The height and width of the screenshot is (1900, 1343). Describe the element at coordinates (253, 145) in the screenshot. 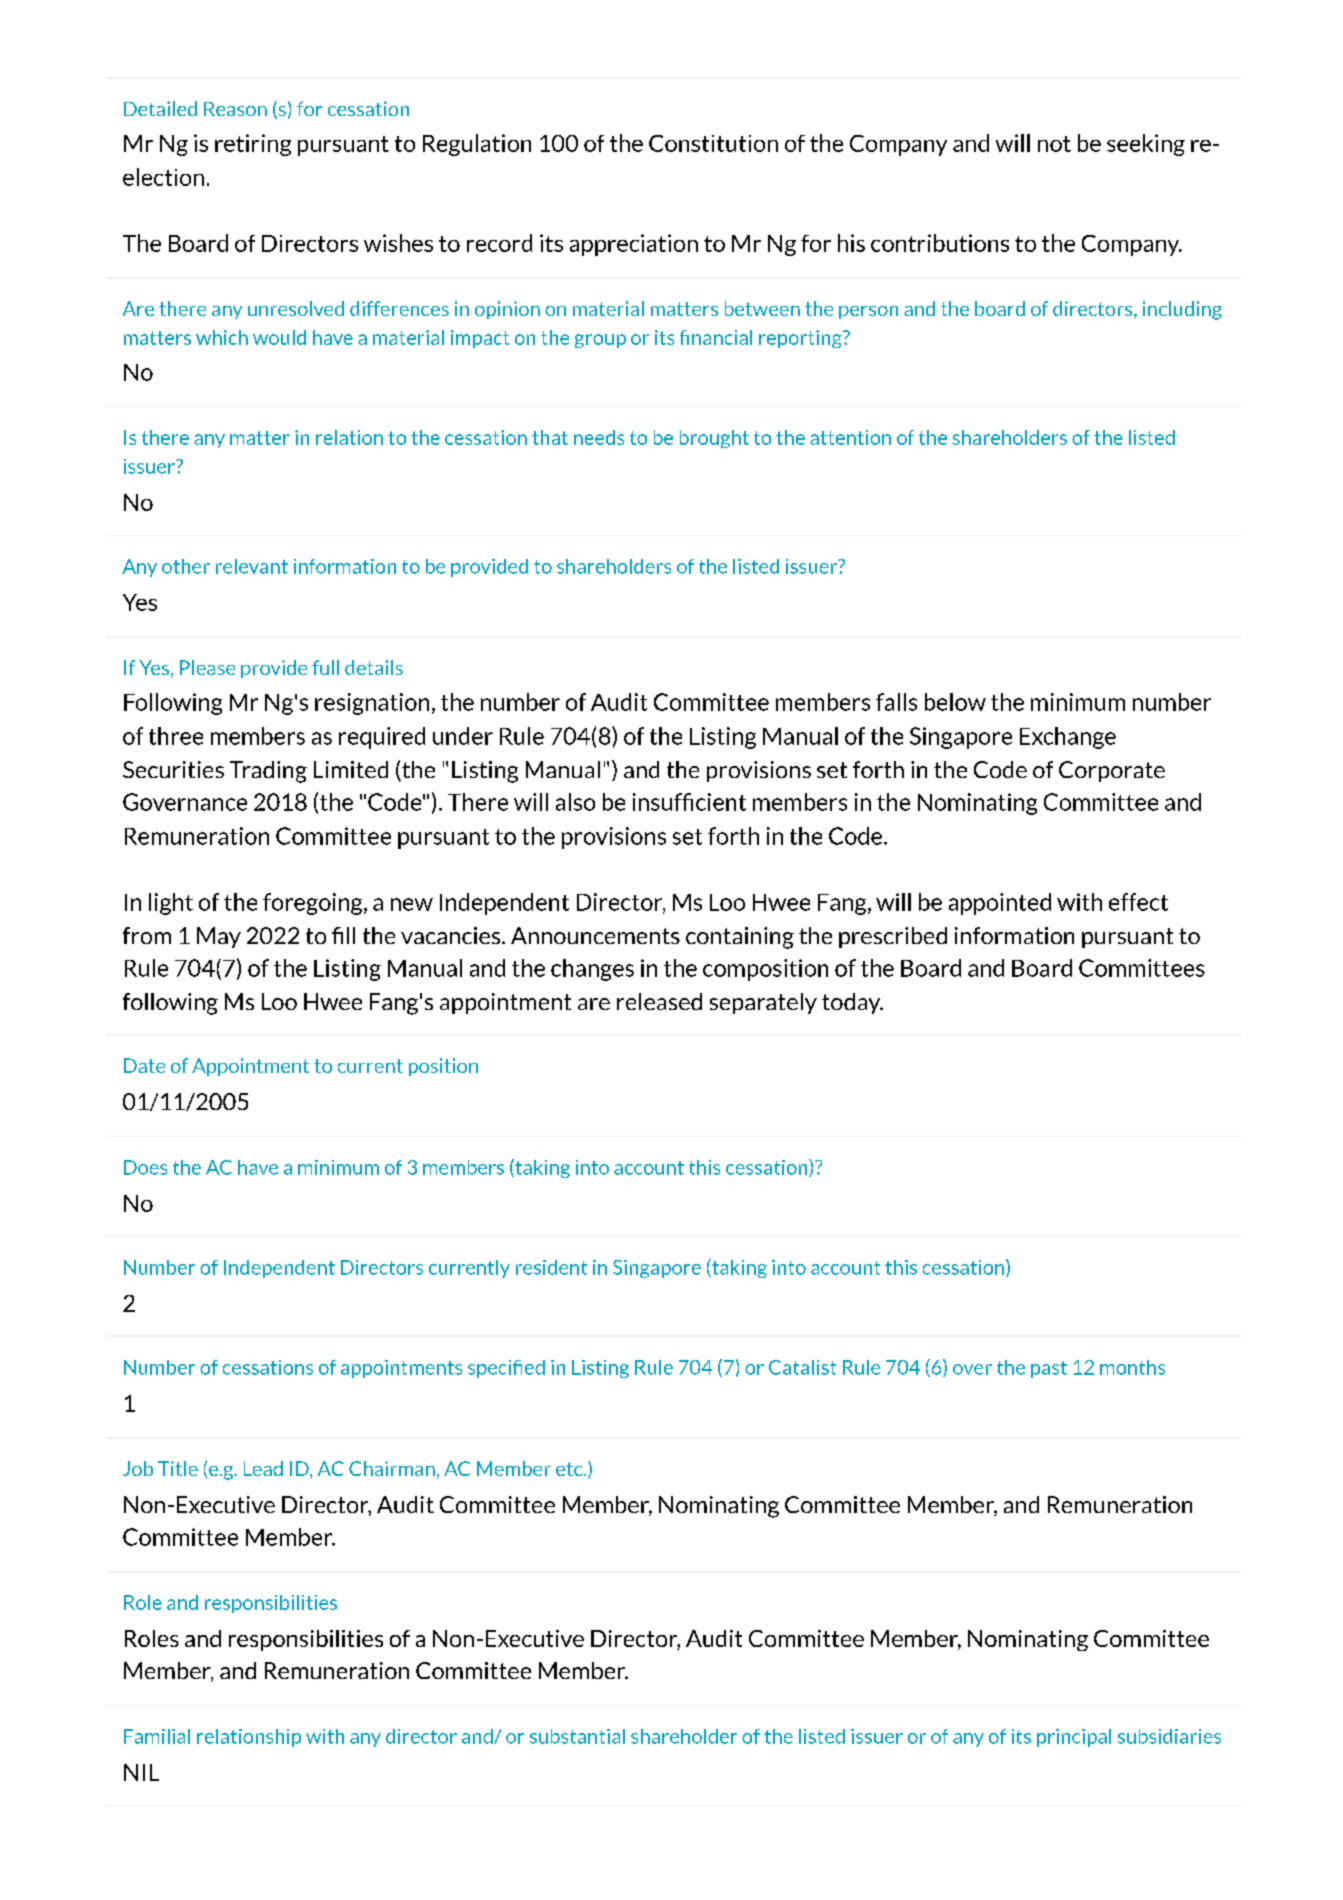

I see `retiring` at that location.
